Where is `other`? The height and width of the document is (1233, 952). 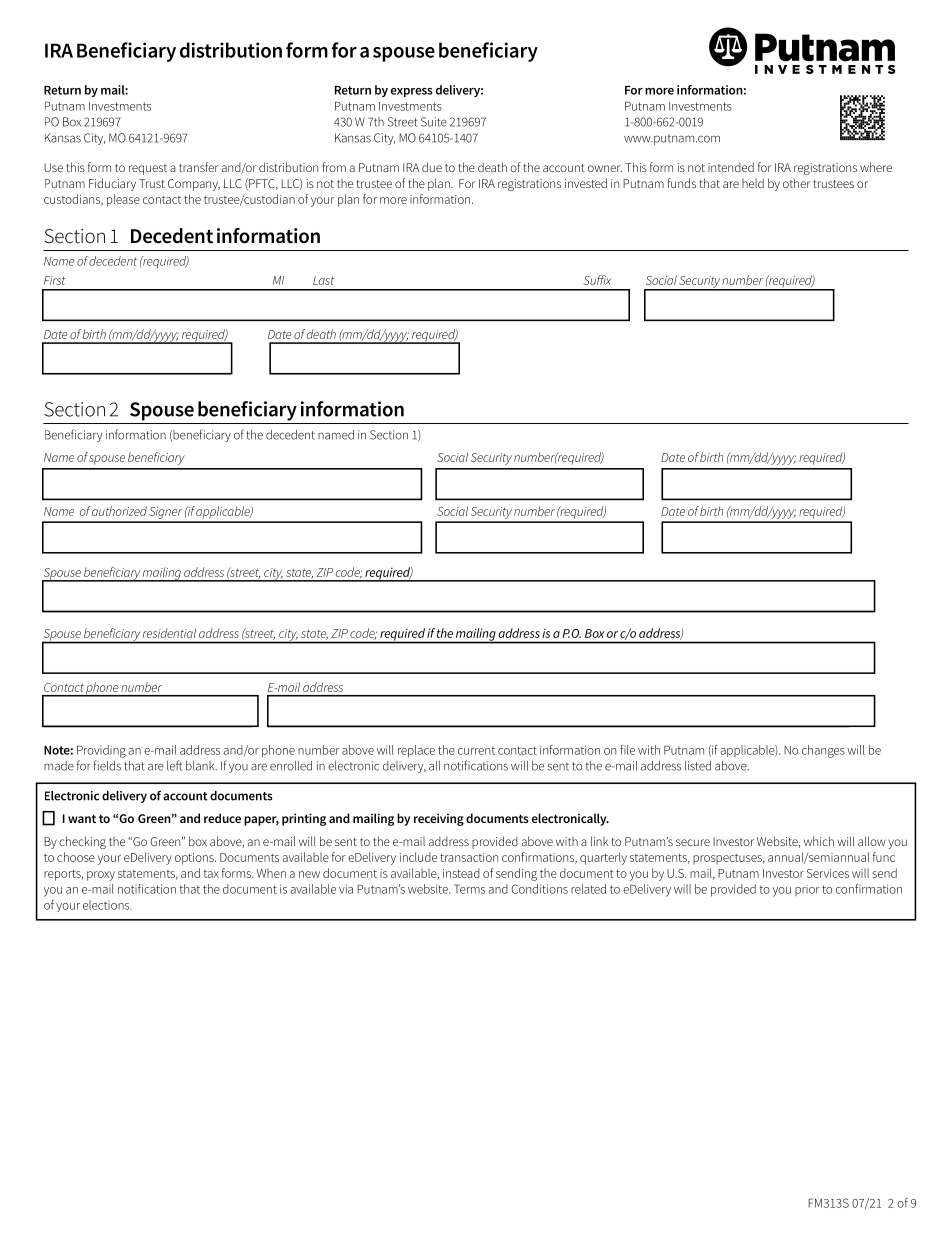 other is located at coordinates (797, 183).
